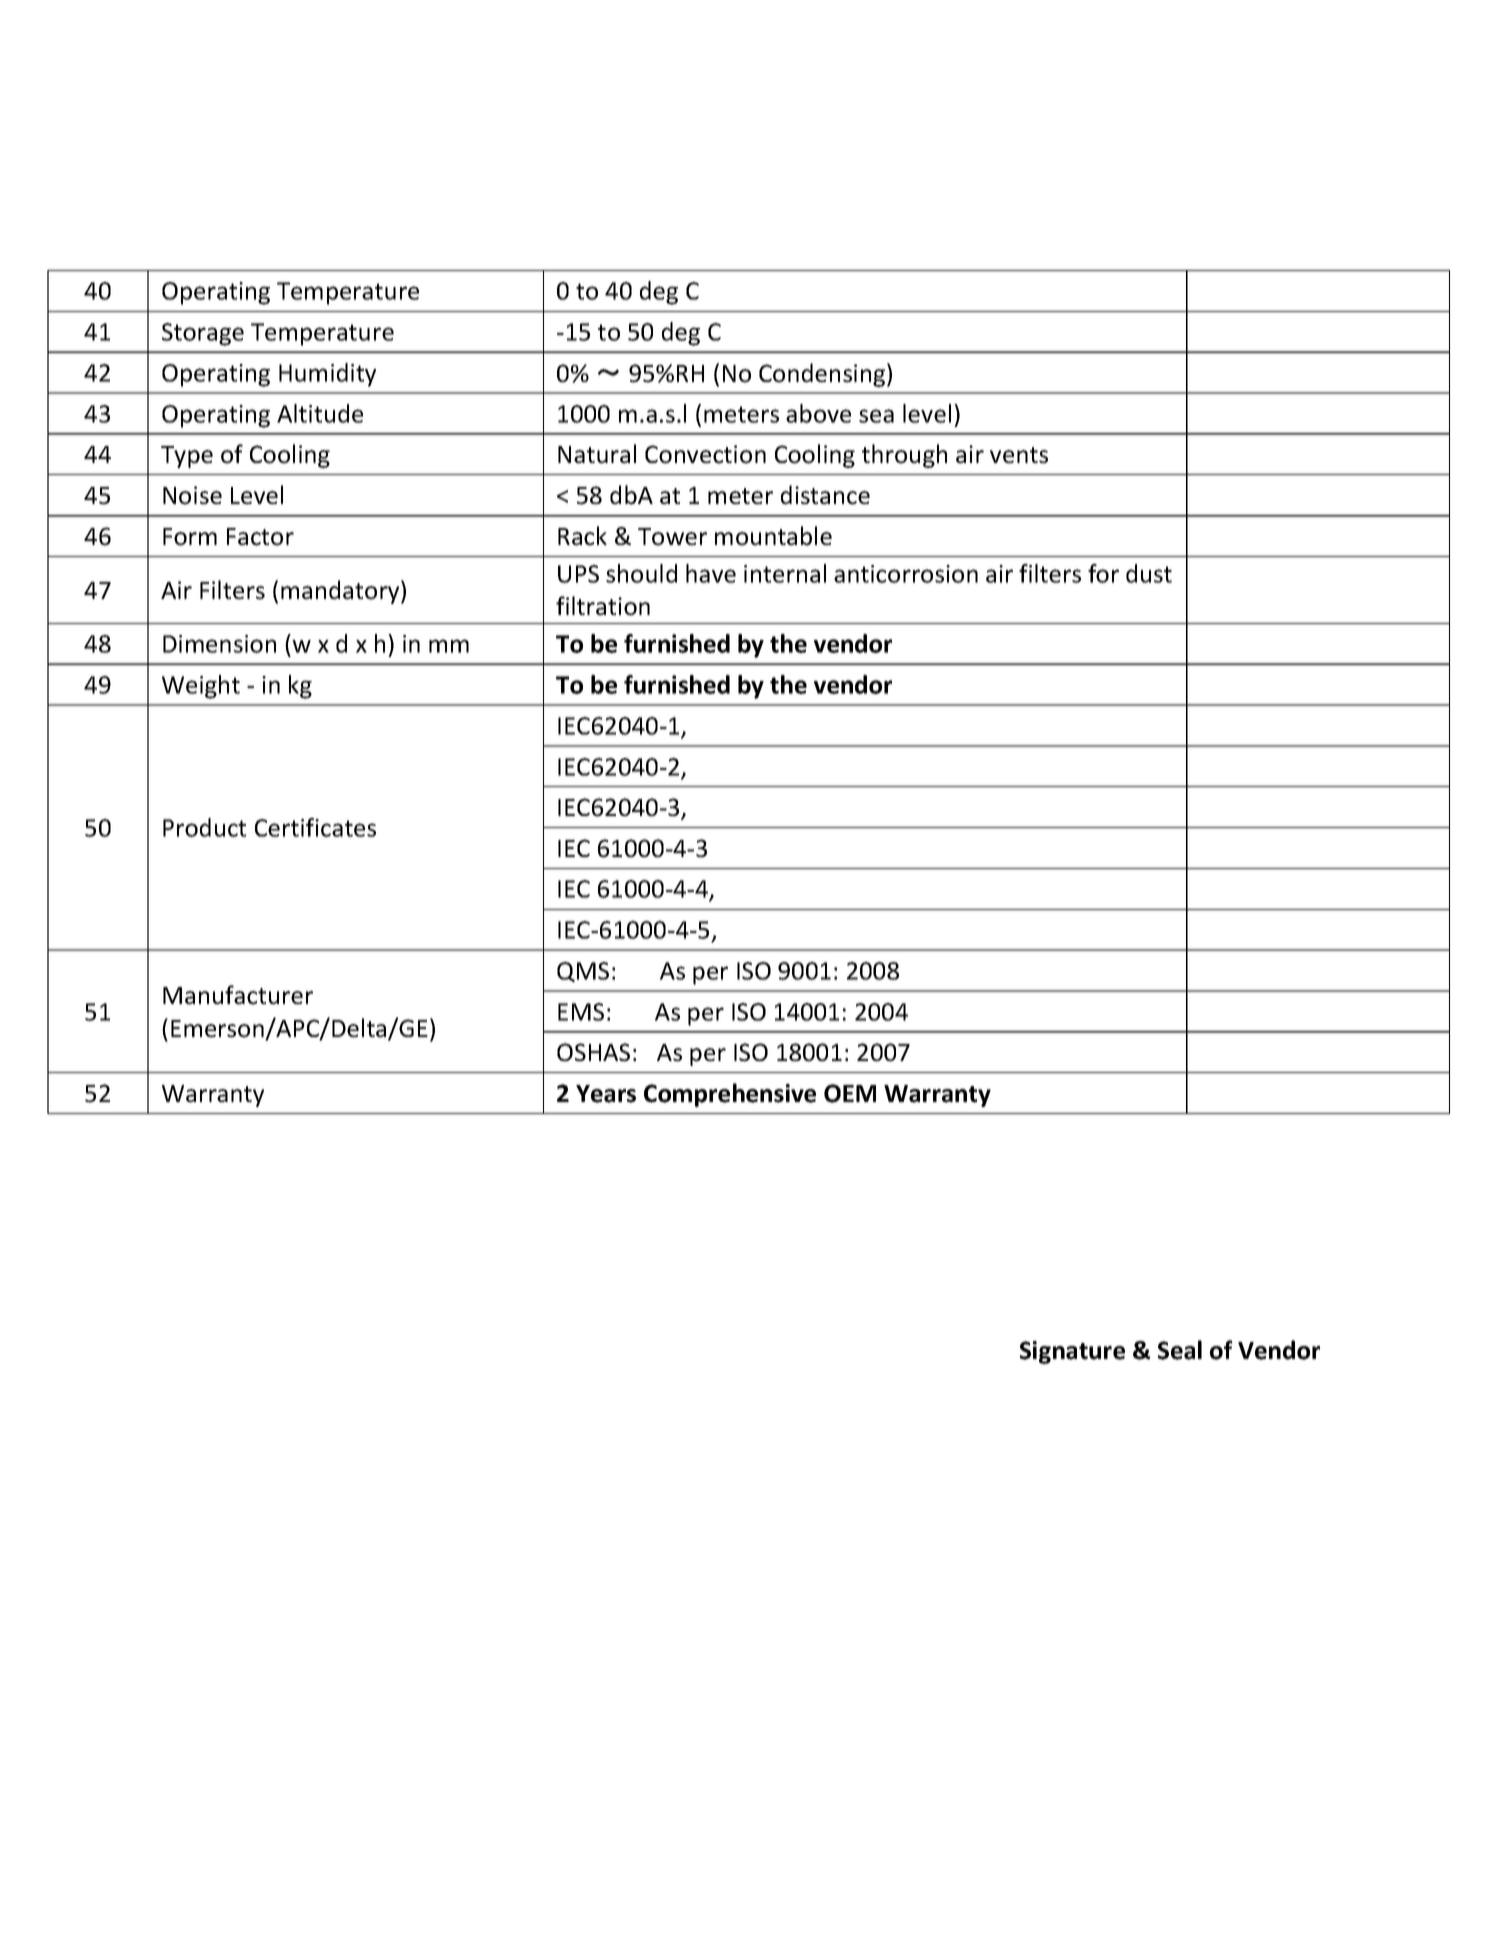 This screenshot has height=1937, width=1497. Describe the element at coordinates (315, 827) in the screenshot. I see `Certificates` at that location.
